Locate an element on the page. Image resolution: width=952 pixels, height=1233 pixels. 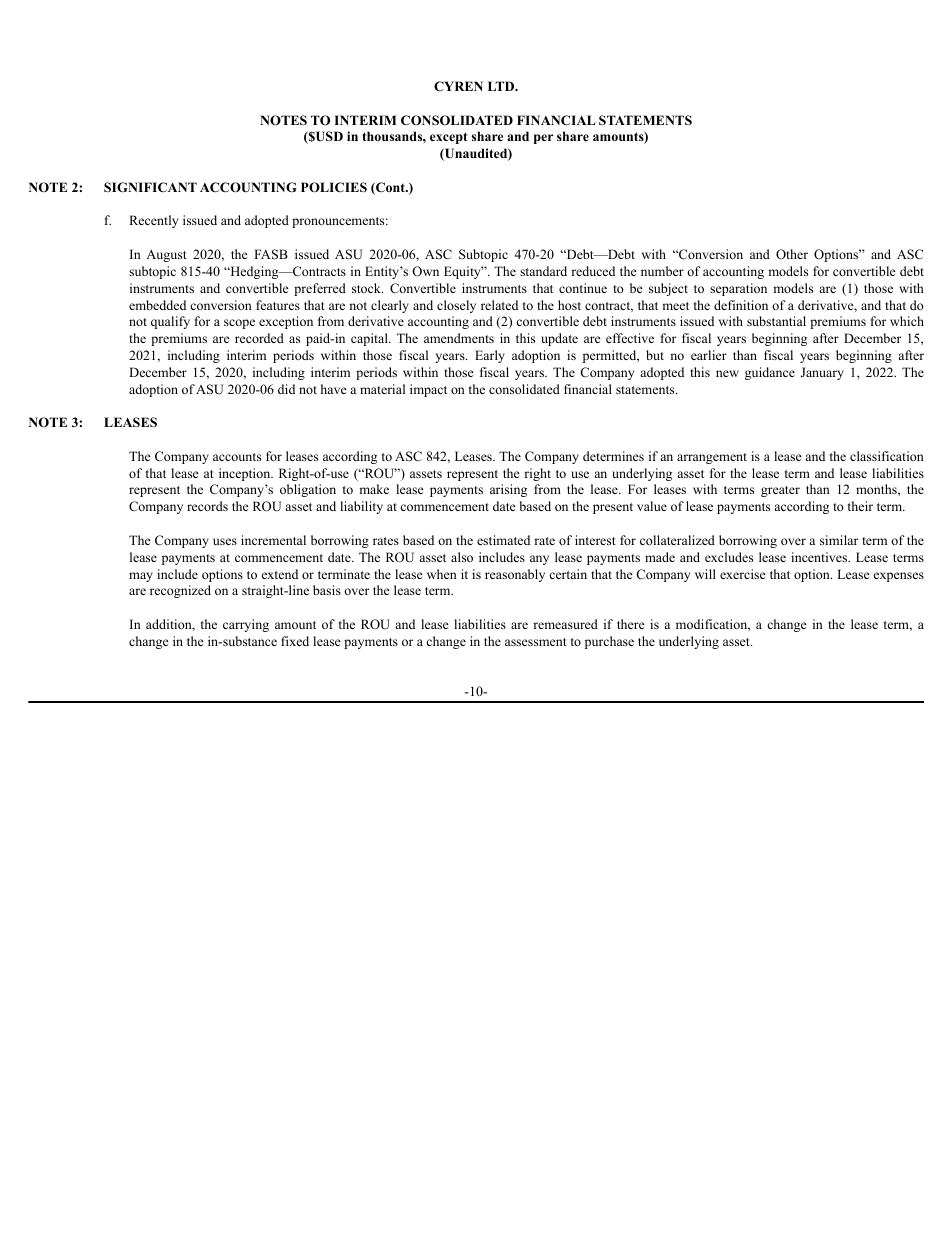
separation is located at coordinates (738, 289).
